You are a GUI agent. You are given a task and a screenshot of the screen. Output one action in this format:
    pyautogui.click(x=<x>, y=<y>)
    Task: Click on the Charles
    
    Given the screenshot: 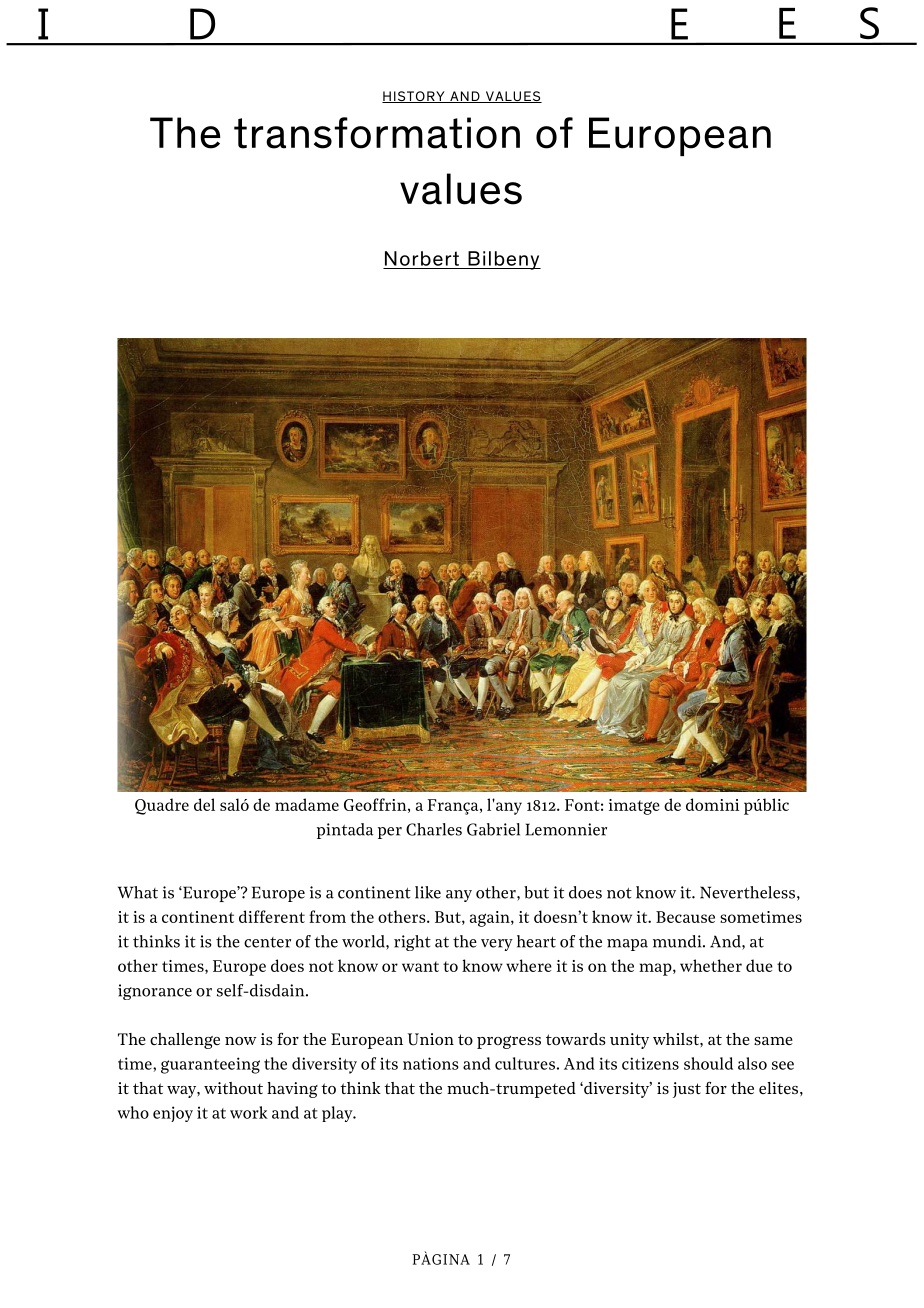 What is the action you would take?
    pyautogui.click(x=434, y=829)
